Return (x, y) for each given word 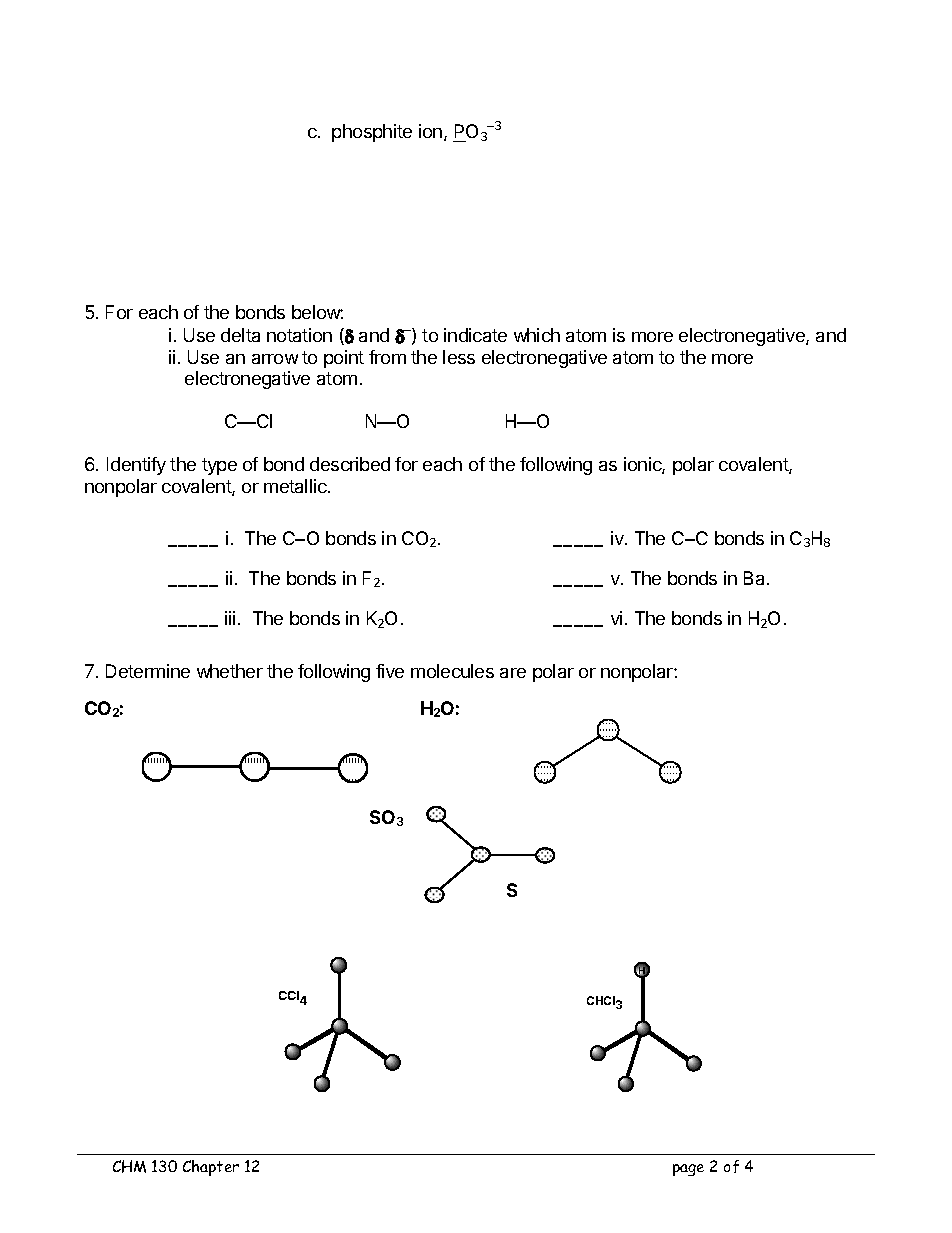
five (390, 671)
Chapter (211, 1168)
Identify (136, 466)
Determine (148, 671)
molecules (452, 671)
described (350, 464)
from (387, 357)
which (537, 335)
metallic (296, 486)
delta (240, 335)
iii (230, 618)
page (688, 1170)
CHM (129, 1166)
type (219, 466)
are (513, 673)
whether (230, 671)
